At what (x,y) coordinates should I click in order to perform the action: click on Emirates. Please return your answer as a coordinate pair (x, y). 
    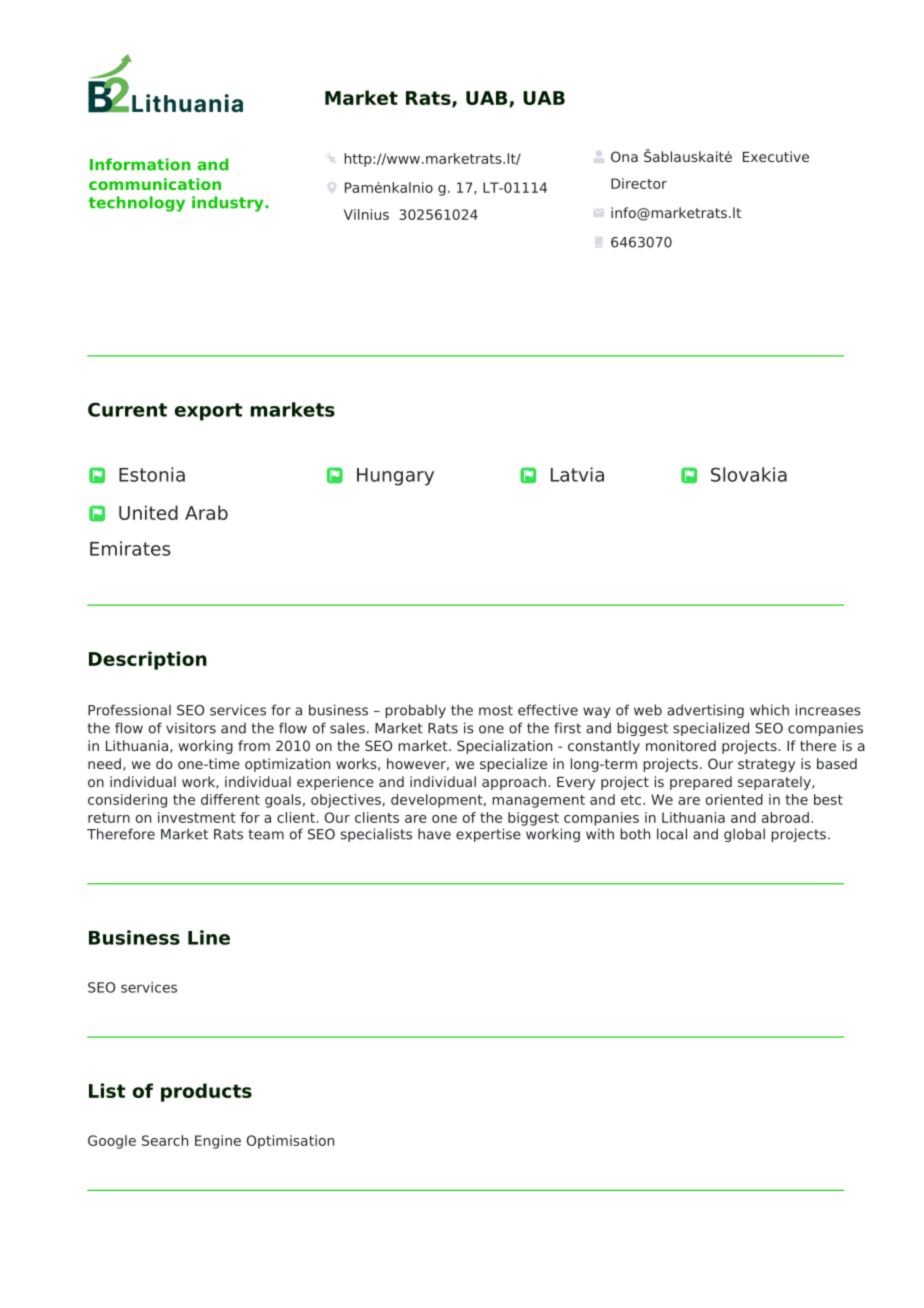
    Looking at the image, I should click on (130, 548).
